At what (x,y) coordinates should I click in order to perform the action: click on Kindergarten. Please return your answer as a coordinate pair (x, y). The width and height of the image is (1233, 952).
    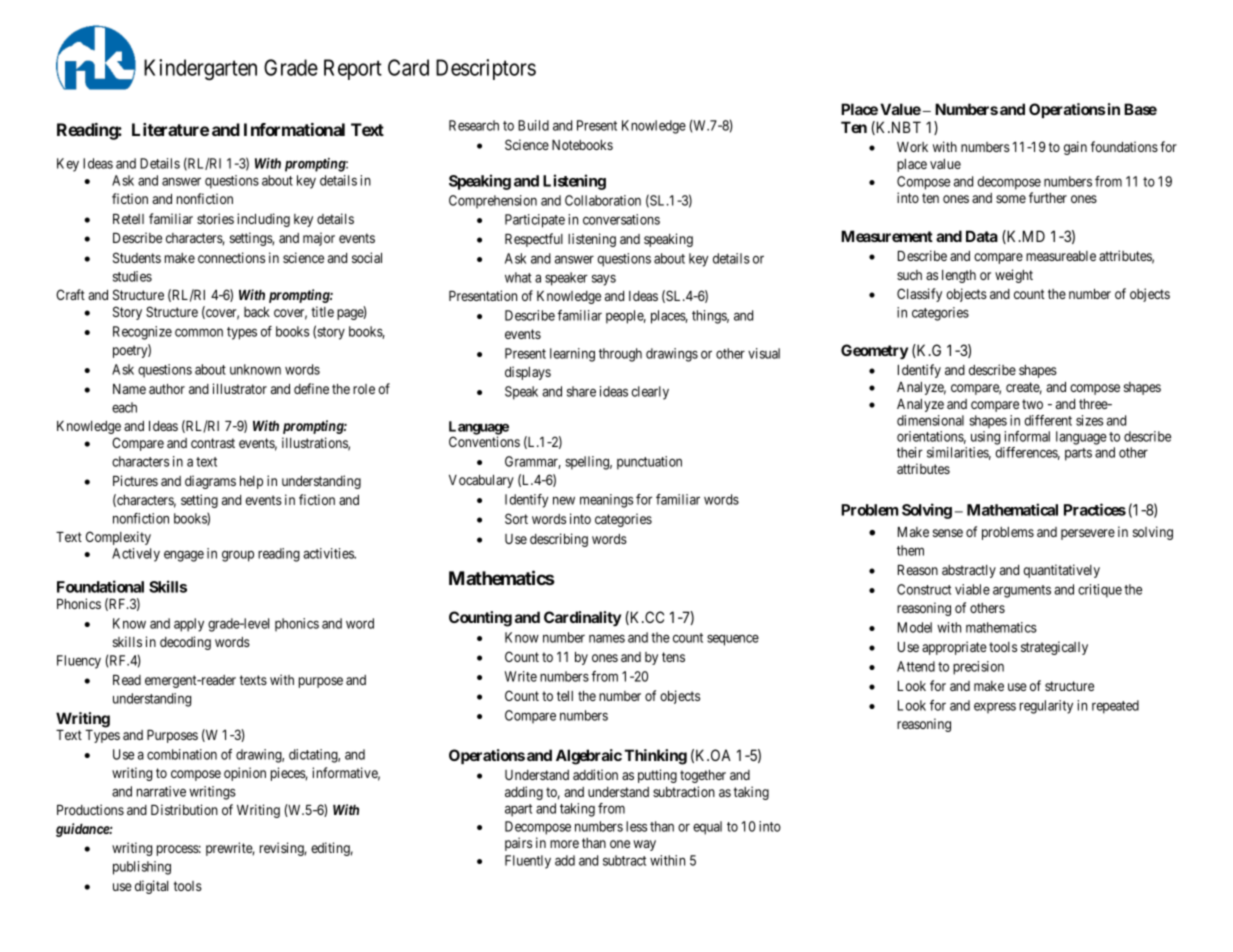
    Looking at the image, I should click on (200, 70).
